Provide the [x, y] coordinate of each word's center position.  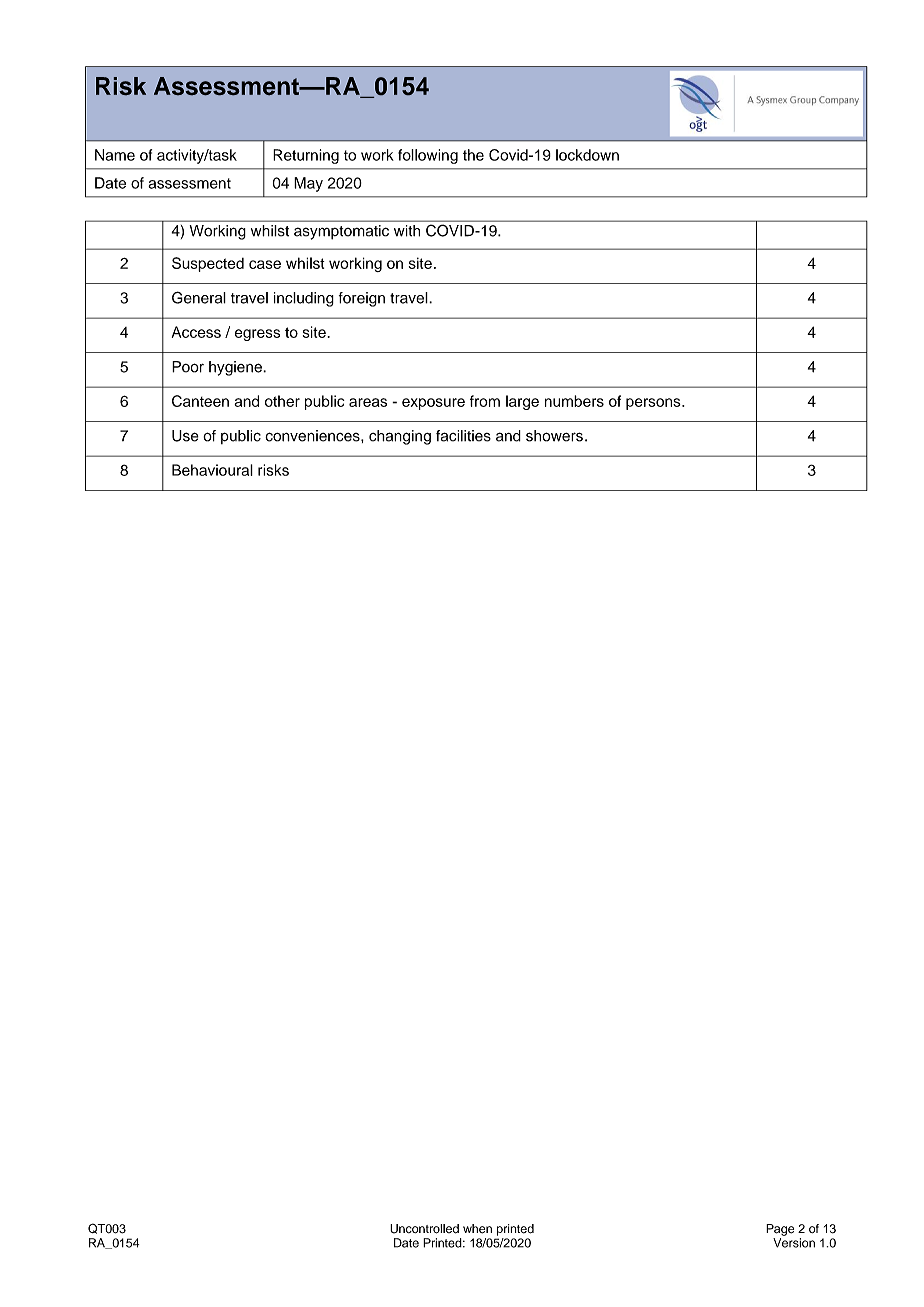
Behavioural [212, 470]
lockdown [587, 155]
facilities [463, 436]
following [428, 156]
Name [115, 155]
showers [554, 436]
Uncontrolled [424, 1229]
